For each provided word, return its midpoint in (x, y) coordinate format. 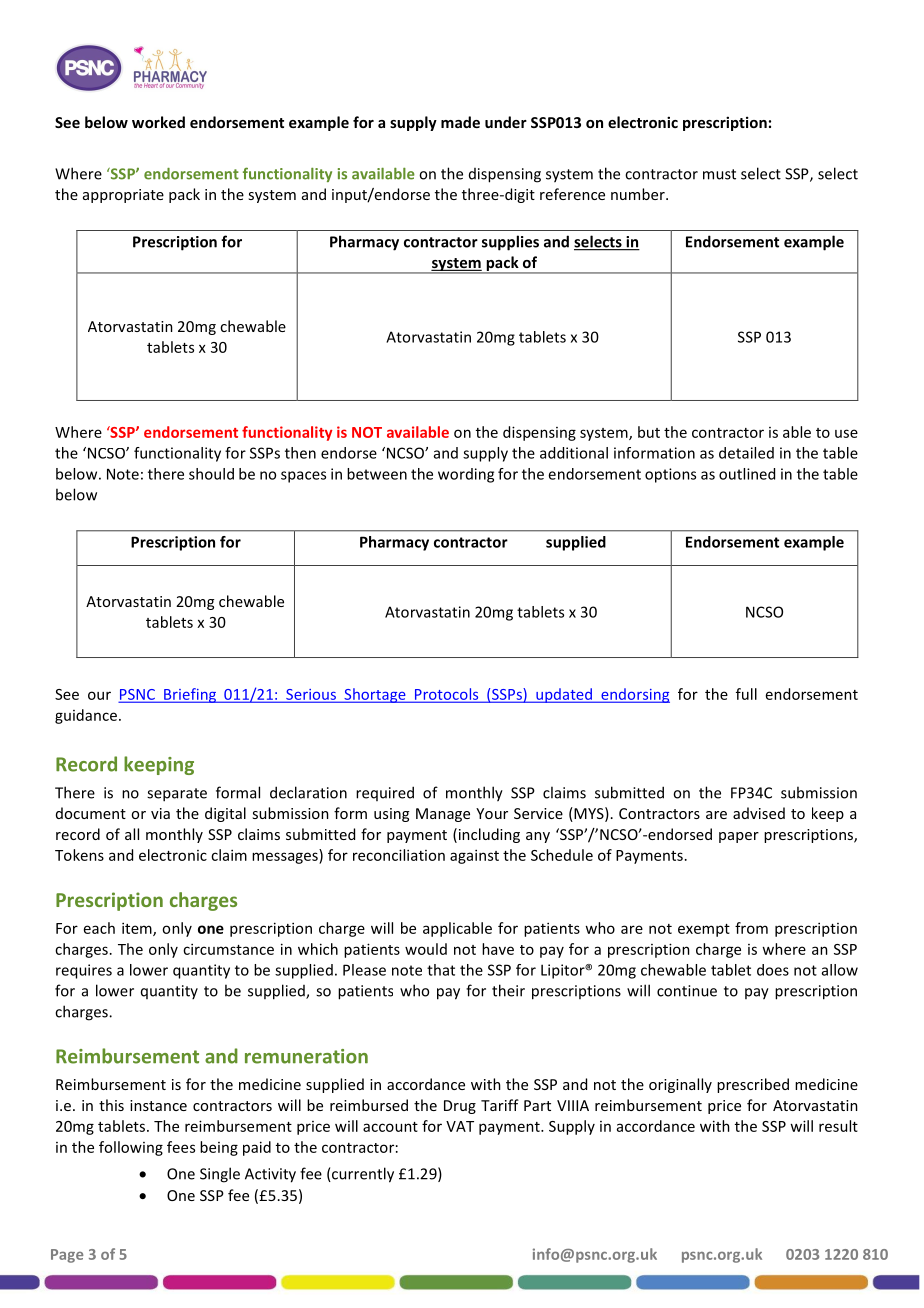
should (211, 474)
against (474, 856)
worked (158, 122)
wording (466, 475)
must (719, 174)
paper (739, 837)
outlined (747, 474)
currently (362, 1175)
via (160, 813)
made (460, 122)
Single (220, 1175)
